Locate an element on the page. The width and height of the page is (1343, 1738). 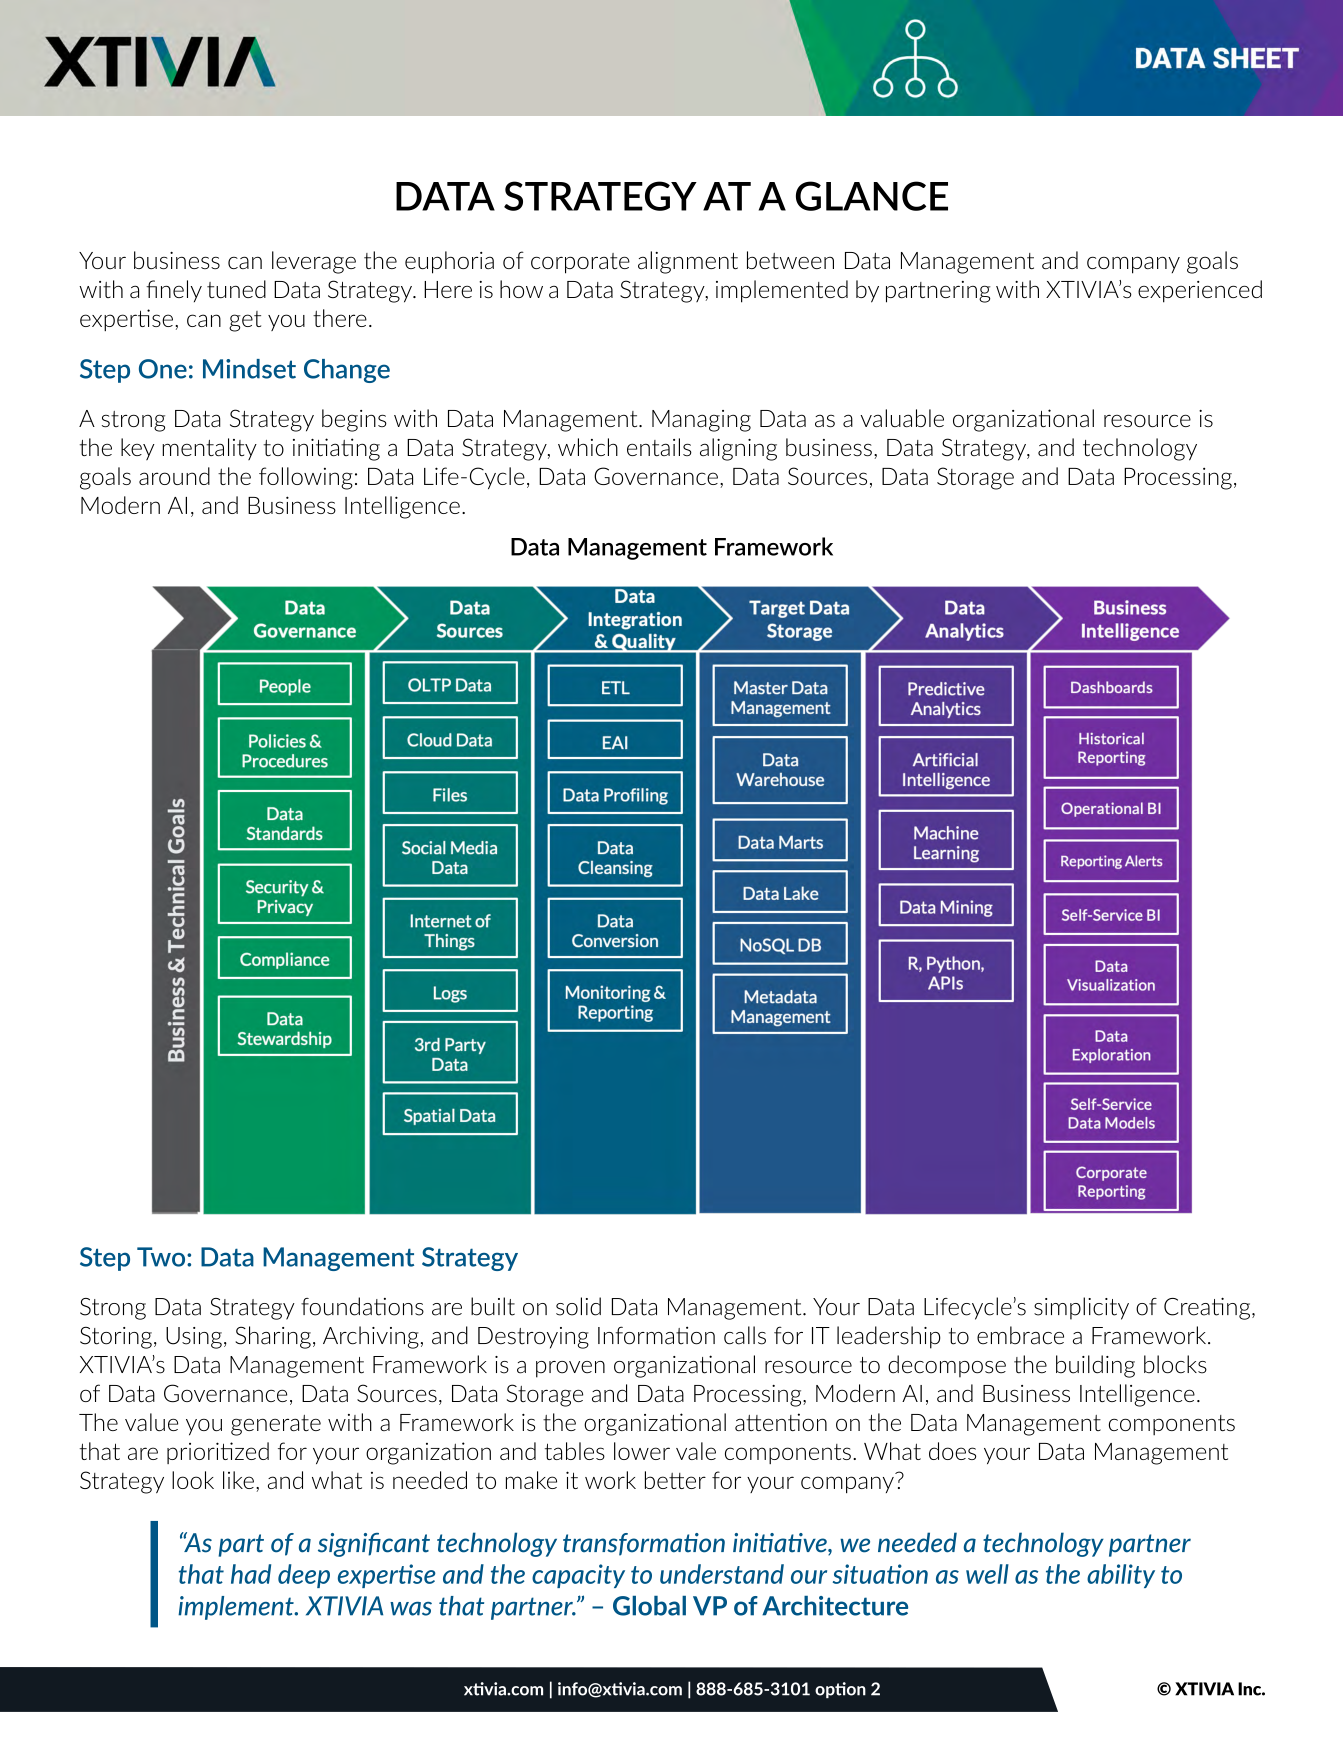
experienced is located at coordinates (1200, 291).
